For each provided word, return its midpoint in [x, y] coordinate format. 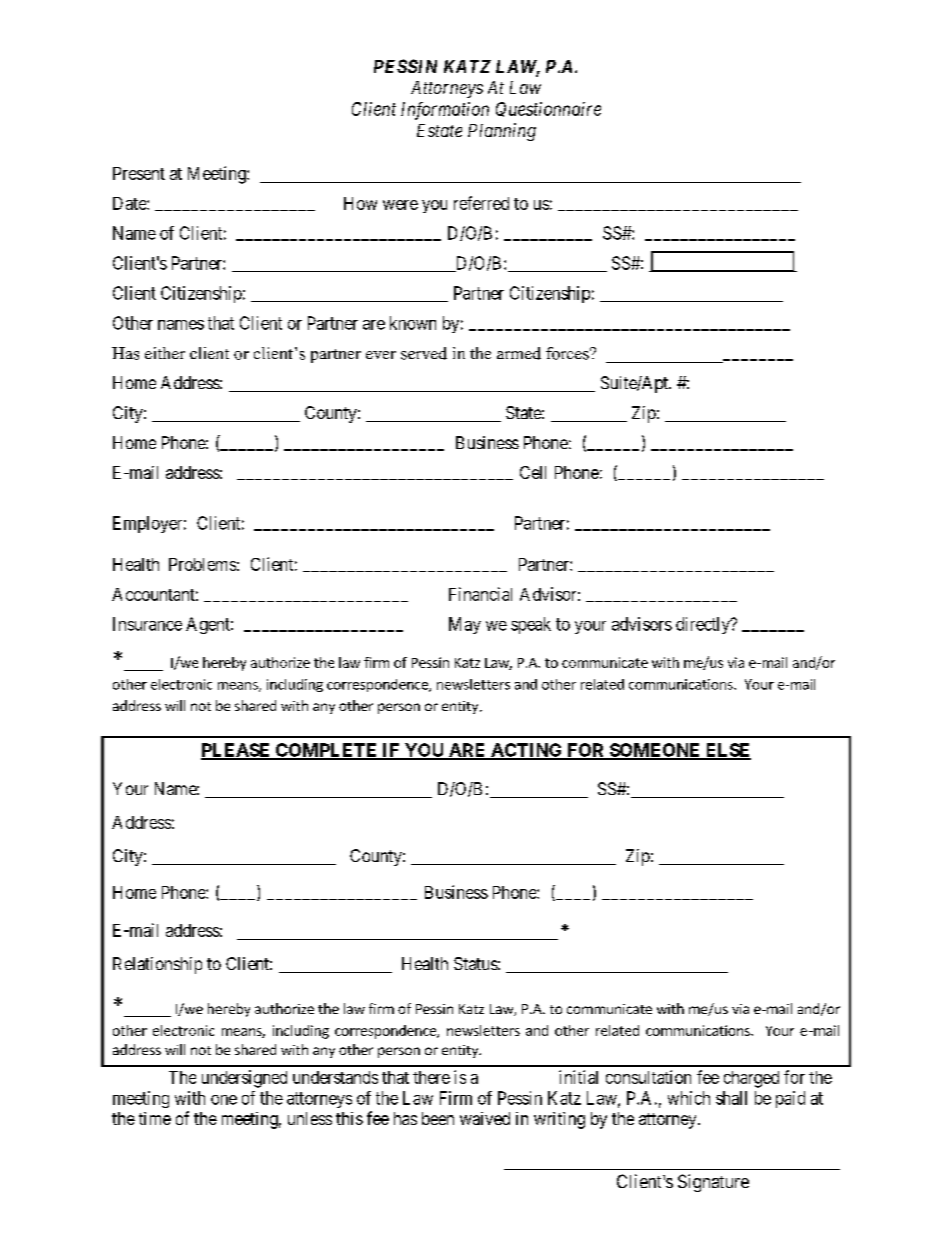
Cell [533, 472]
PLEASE [237, 751]
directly [704, 625]
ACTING [526, 751]
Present [139, 173]
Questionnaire [548, 109]
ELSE [727, 751]
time [155, 1118]
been [438, 1118]
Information [445, 111]
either [165, 353]
